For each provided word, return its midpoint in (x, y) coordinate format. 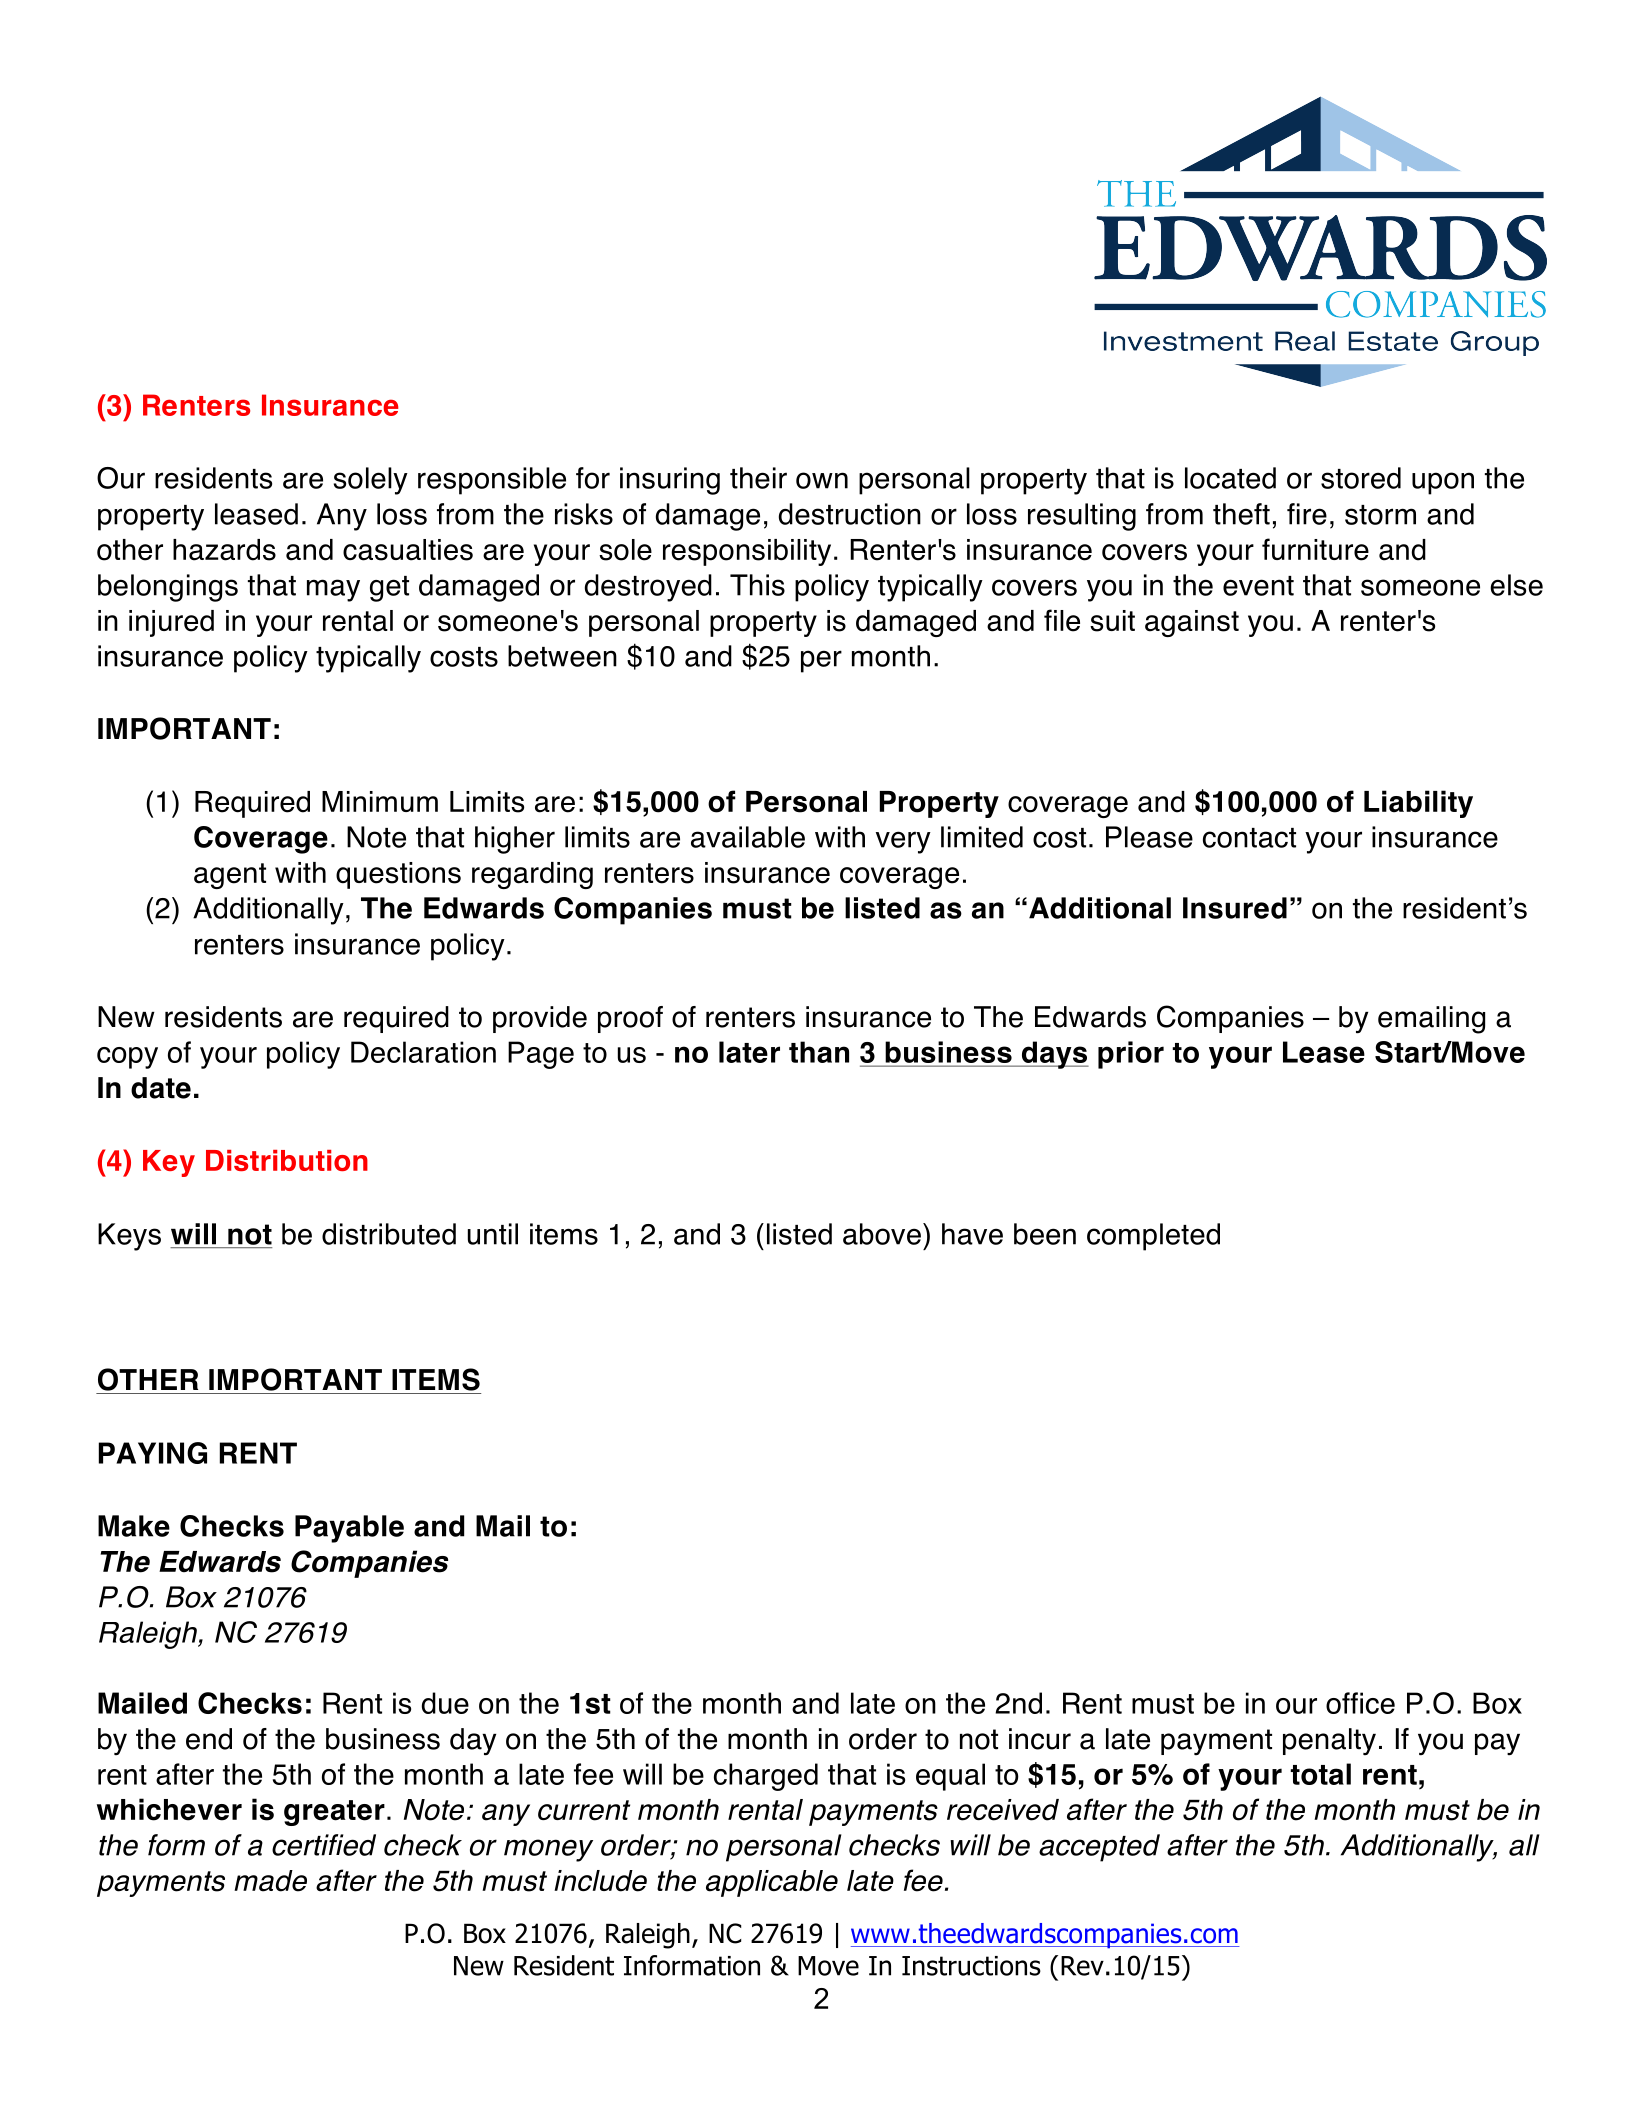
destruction (850, 514)
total (1320, 1774)
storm (1380, 515)
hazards (224, 550)
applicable (772, 1883)
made (270, 1881)
